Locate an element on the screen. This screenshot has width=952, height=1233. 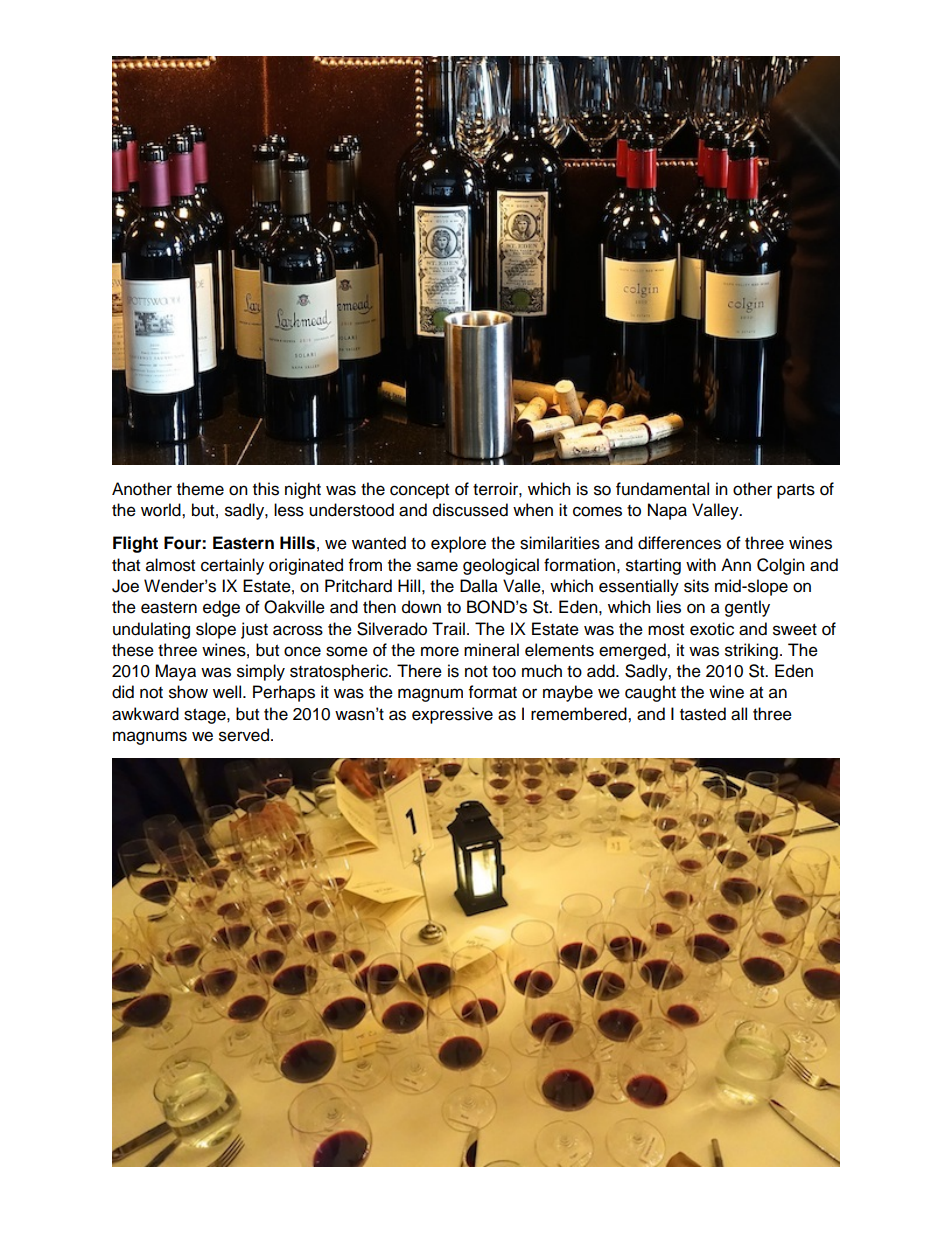
served is located at coordinates (244, 735).
